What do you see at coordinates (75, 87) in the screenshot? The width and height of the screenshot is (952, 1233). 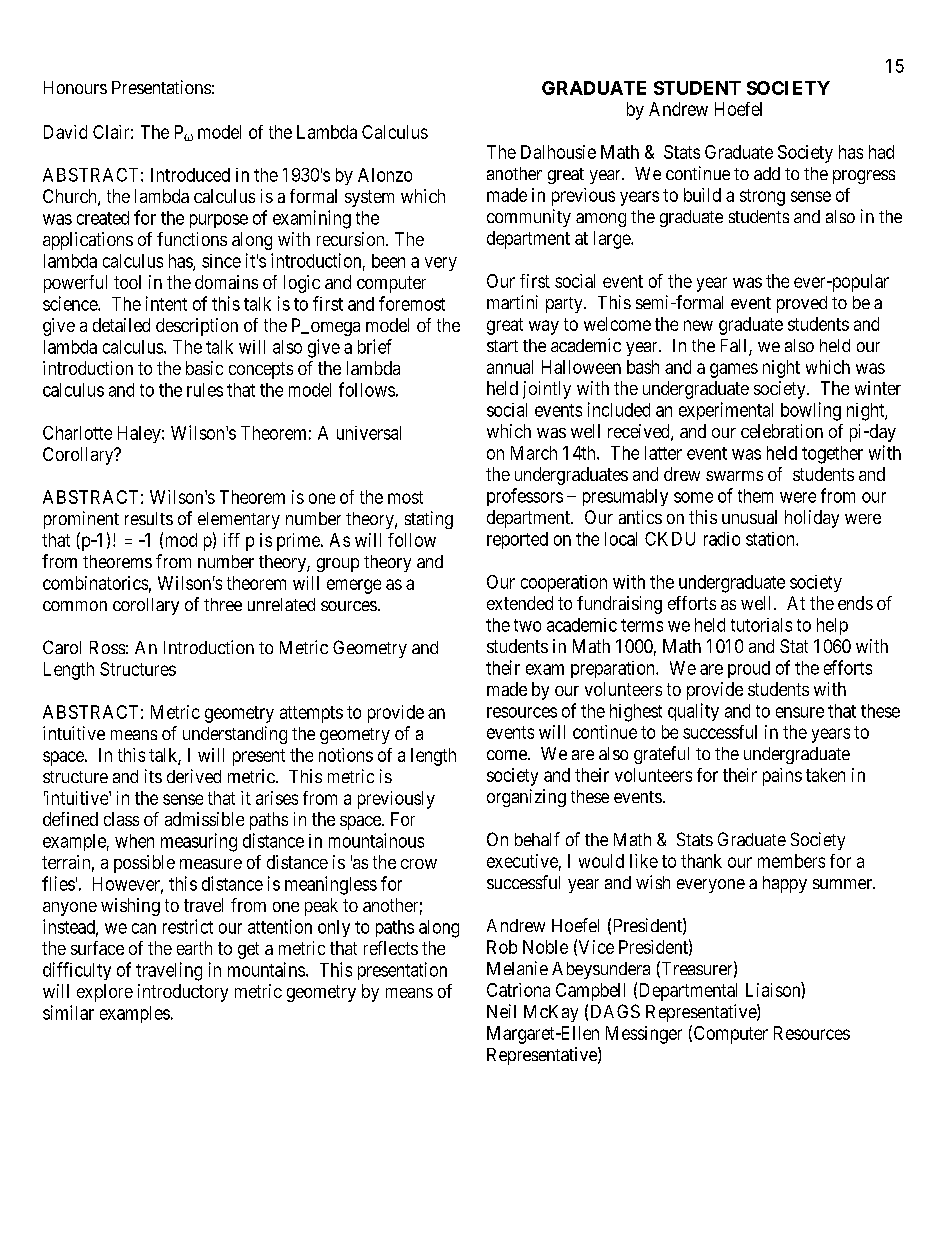 I see `Honours` at bounding box center [75, 87].
